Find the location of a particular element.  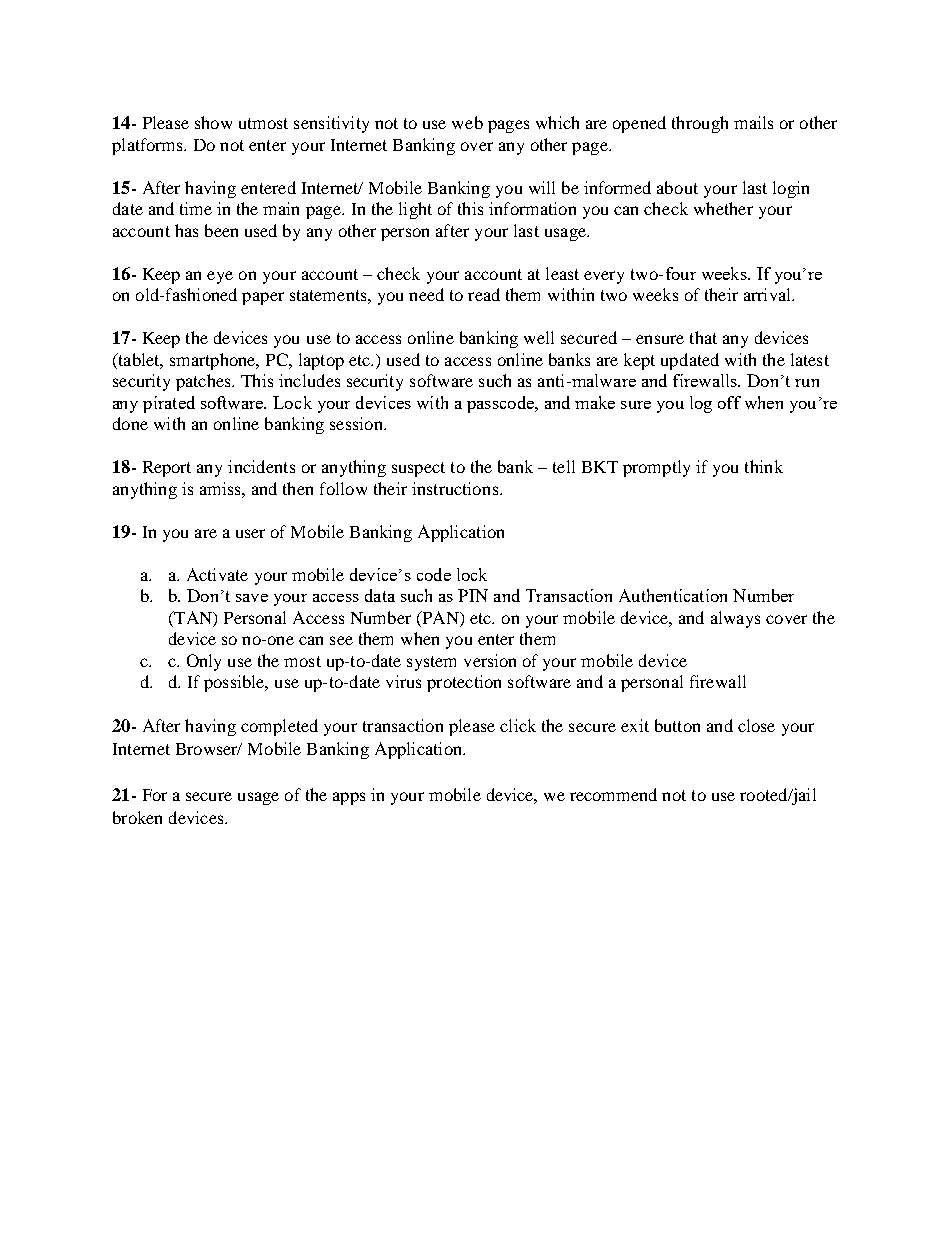

show is located at coordinates (213, 122).
